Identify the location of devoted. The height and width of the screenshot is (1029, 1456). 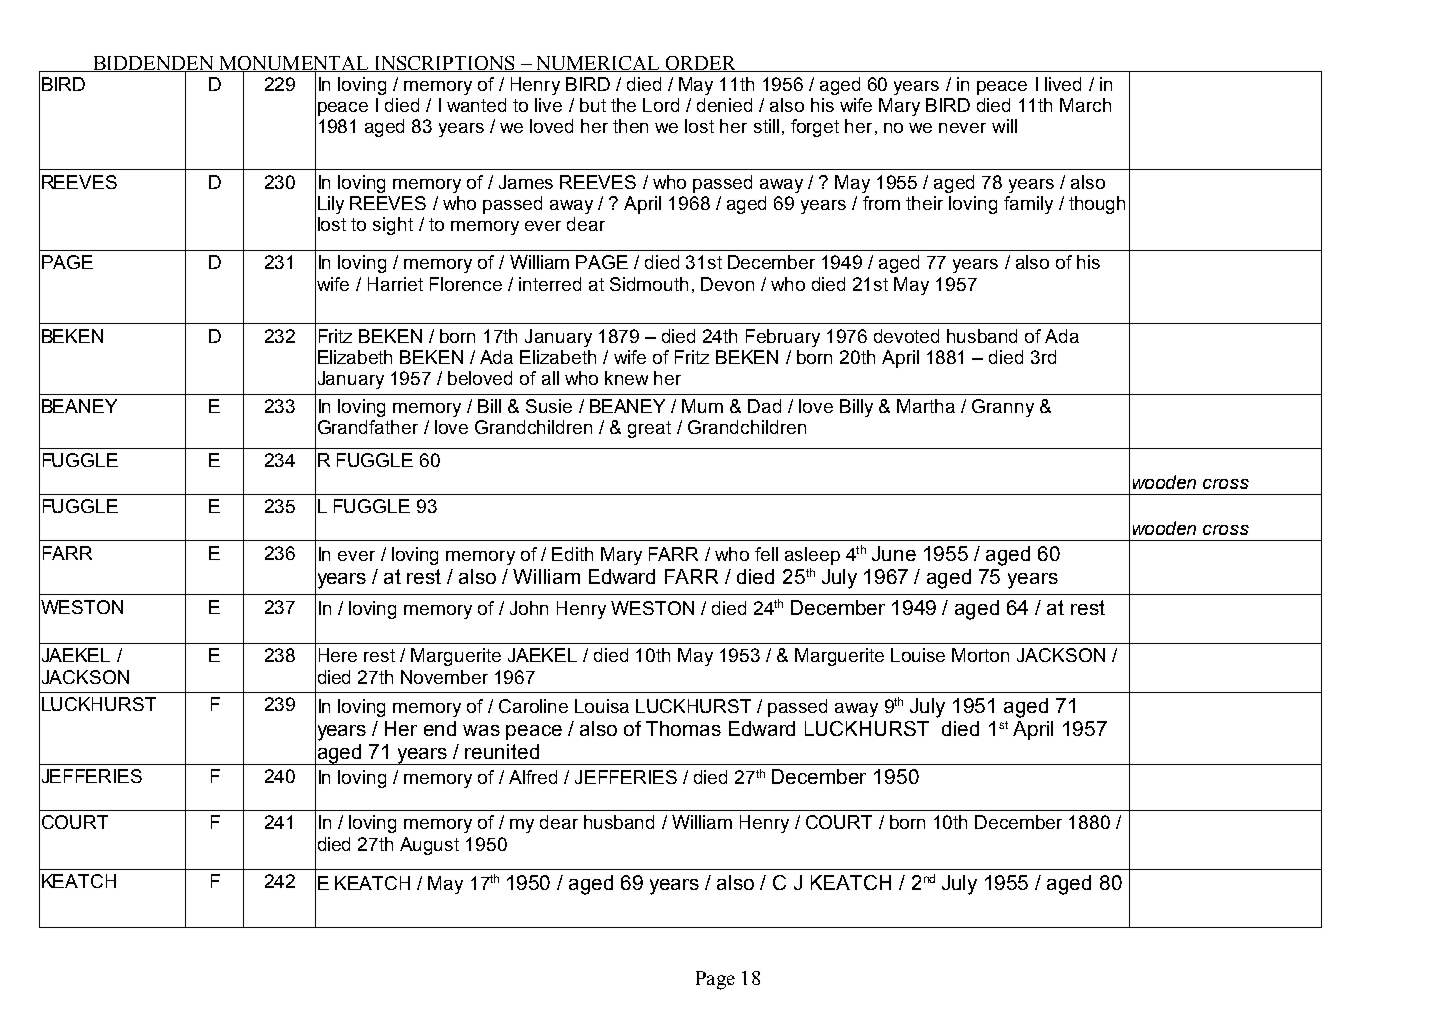
(906, 336).
